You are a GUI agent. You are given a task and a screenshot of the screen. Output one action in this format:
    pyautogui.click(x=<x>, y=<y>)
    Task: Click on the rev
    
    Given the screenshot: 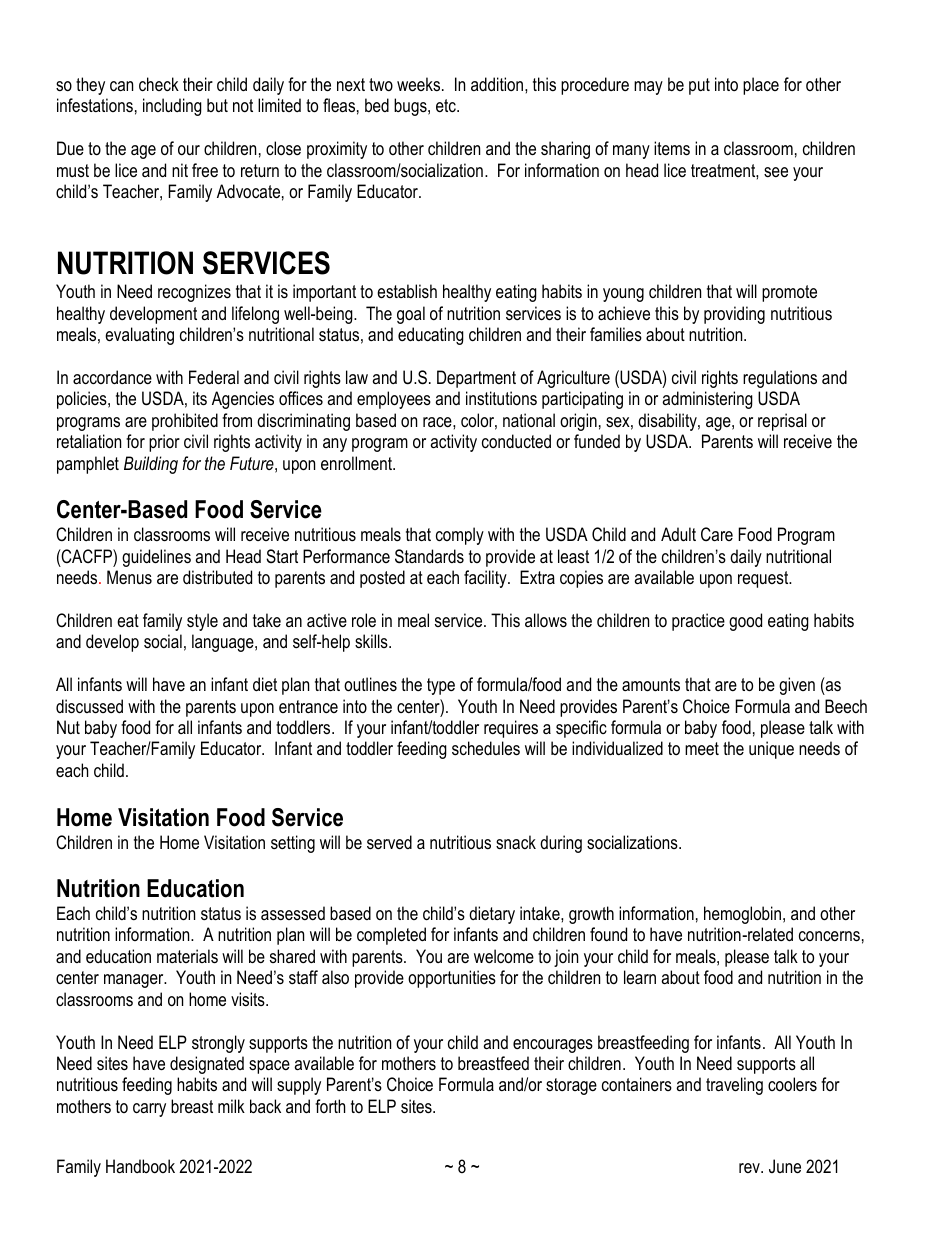 What is the action you would take?
    pyautogui.click(x=750, y=1168)
